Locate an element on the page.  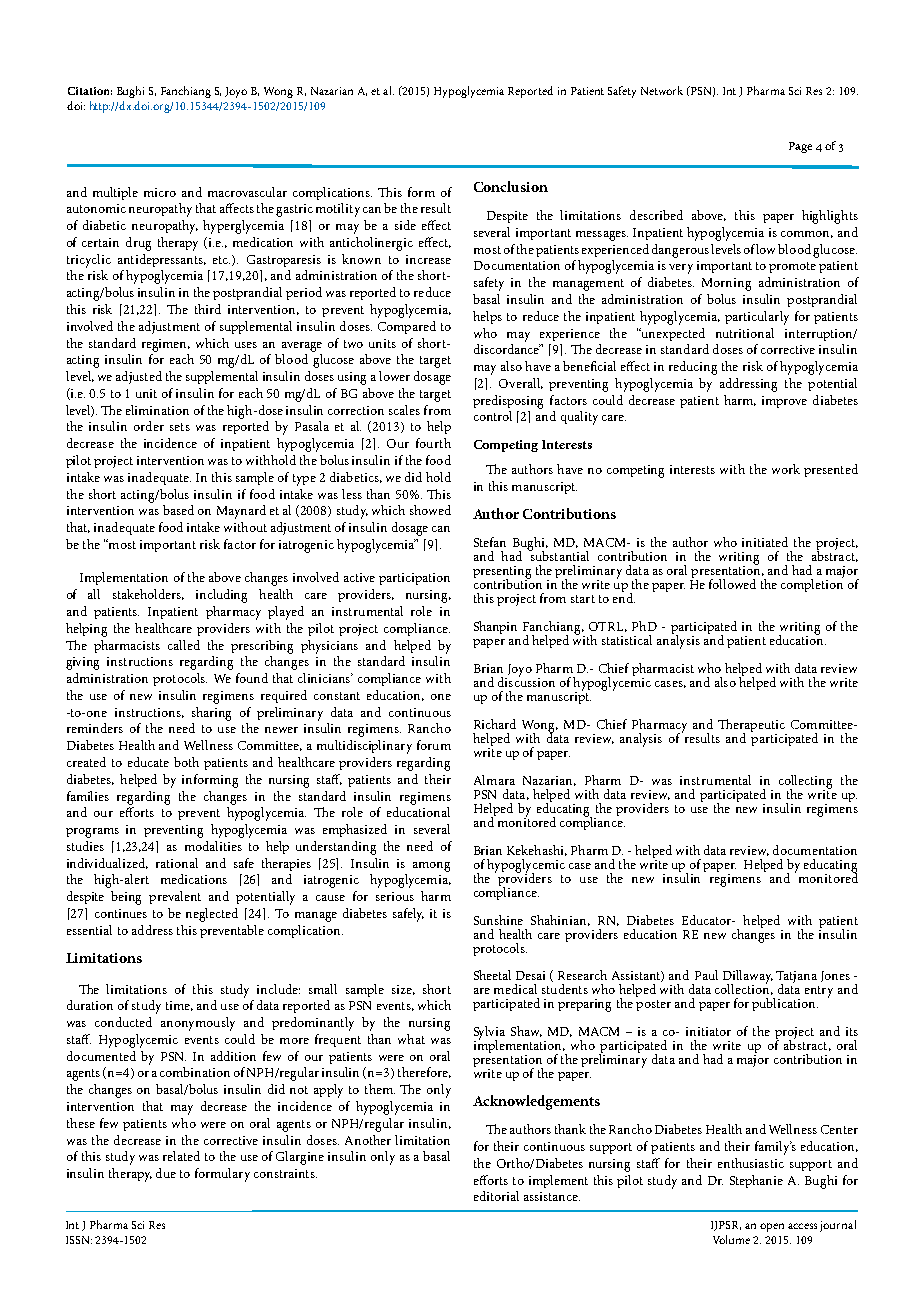
collecting is located at coordinates (805, 783).
